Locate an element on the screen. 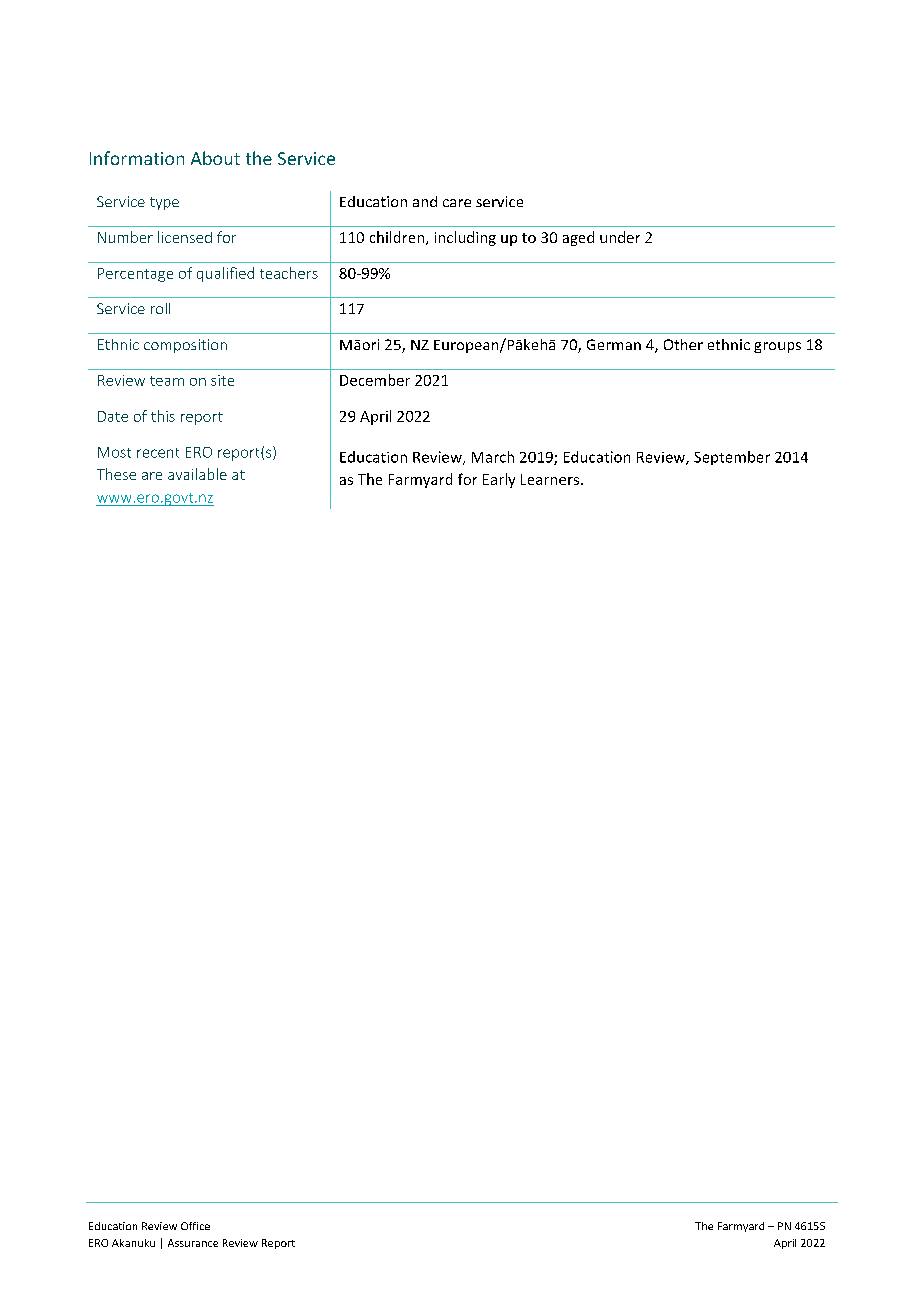 This screenshot has height=1309, width=924. care is located at coordinates (457, 203).
